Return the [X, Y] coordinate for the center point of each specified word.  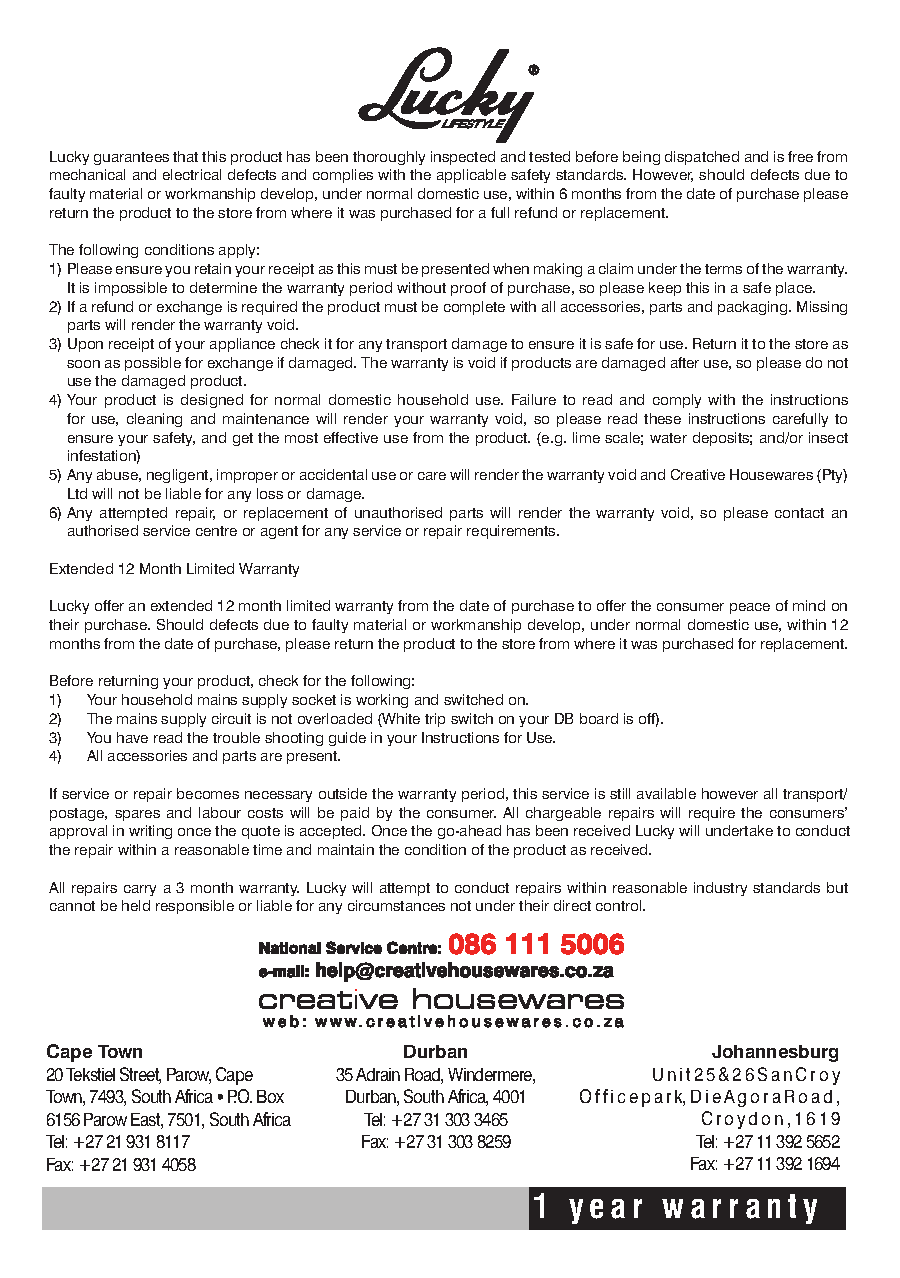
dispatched [702, 158]
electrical [192, 174]
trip [435, 720]
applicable [471, 176]
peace [750, 608]
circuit [231, 718]
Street [140, 1075]
